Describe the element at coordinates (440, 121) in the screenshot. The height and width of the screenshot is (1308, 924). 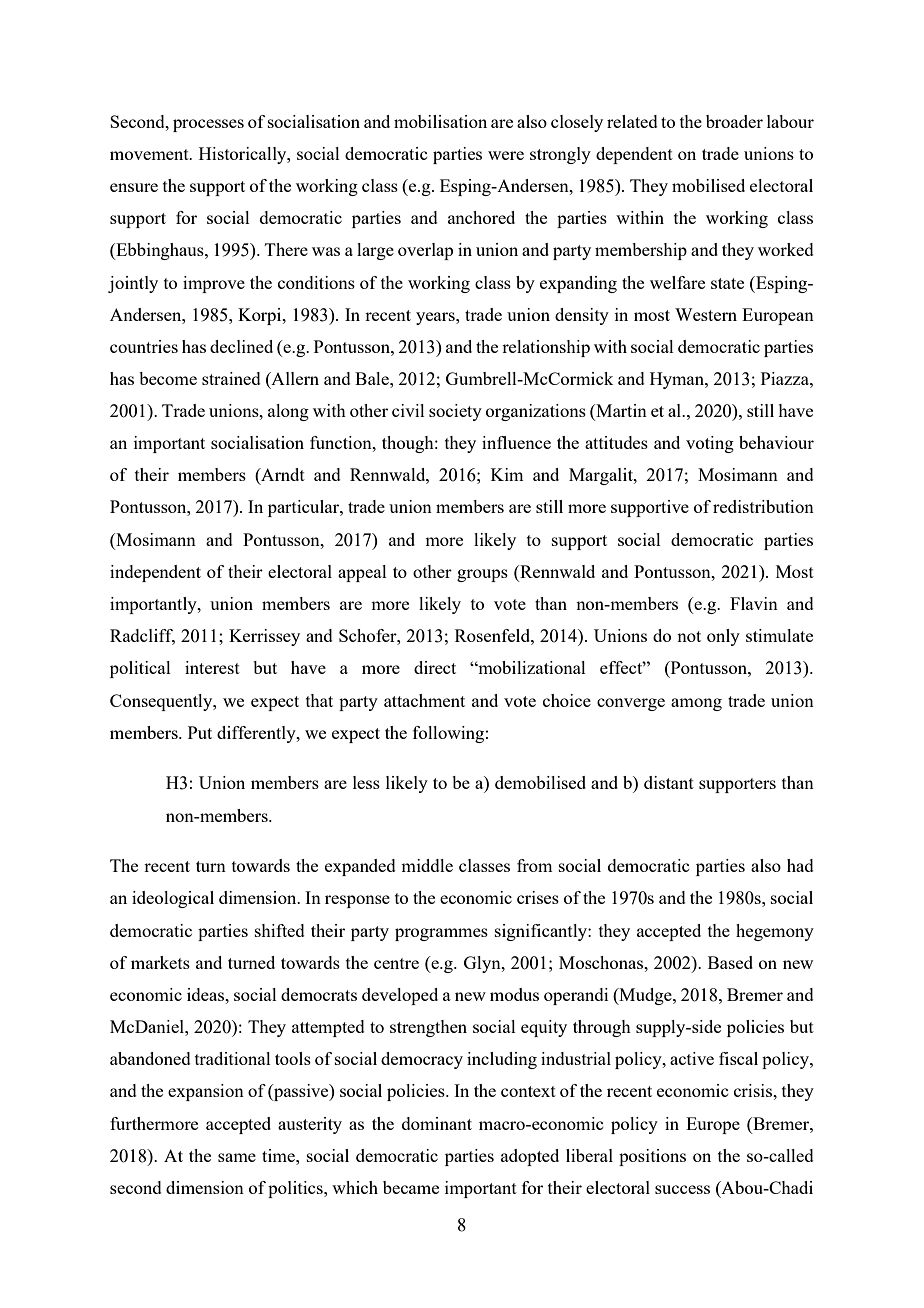
I see `mobilisation` at that location.
